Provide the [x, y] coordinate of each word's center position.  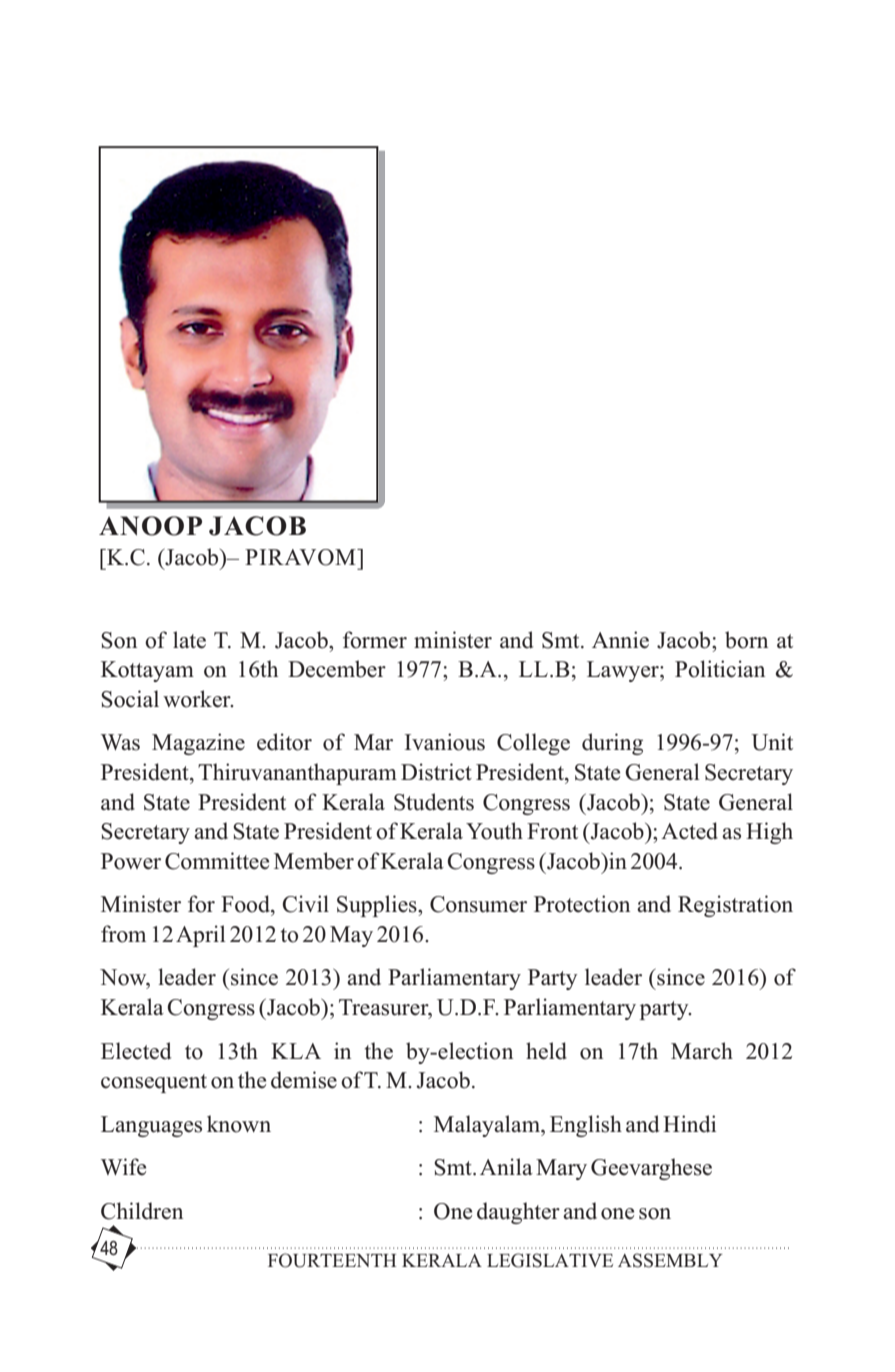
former [375, 640]
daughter [518, 1213]
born [746, 640]
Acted [689, 831]
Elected [136, 1051]
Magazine [198, 744]
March [702, 1051]
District [436, 772]
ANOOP [150, 526]
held [546, 1051]
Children [142, 1211]
